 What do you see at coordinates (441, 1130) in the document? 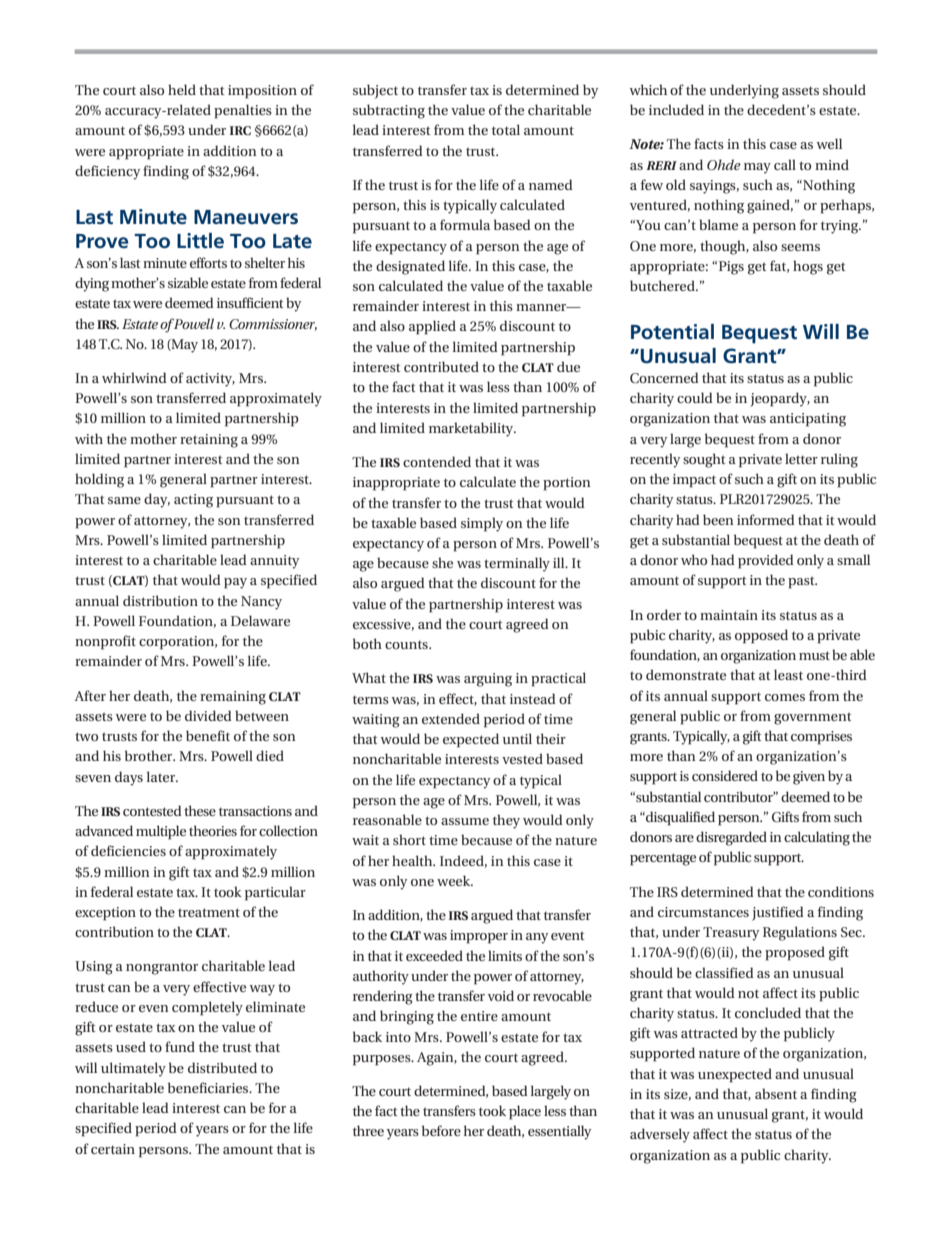
I see `before` at bounding box center [441, 1130].
